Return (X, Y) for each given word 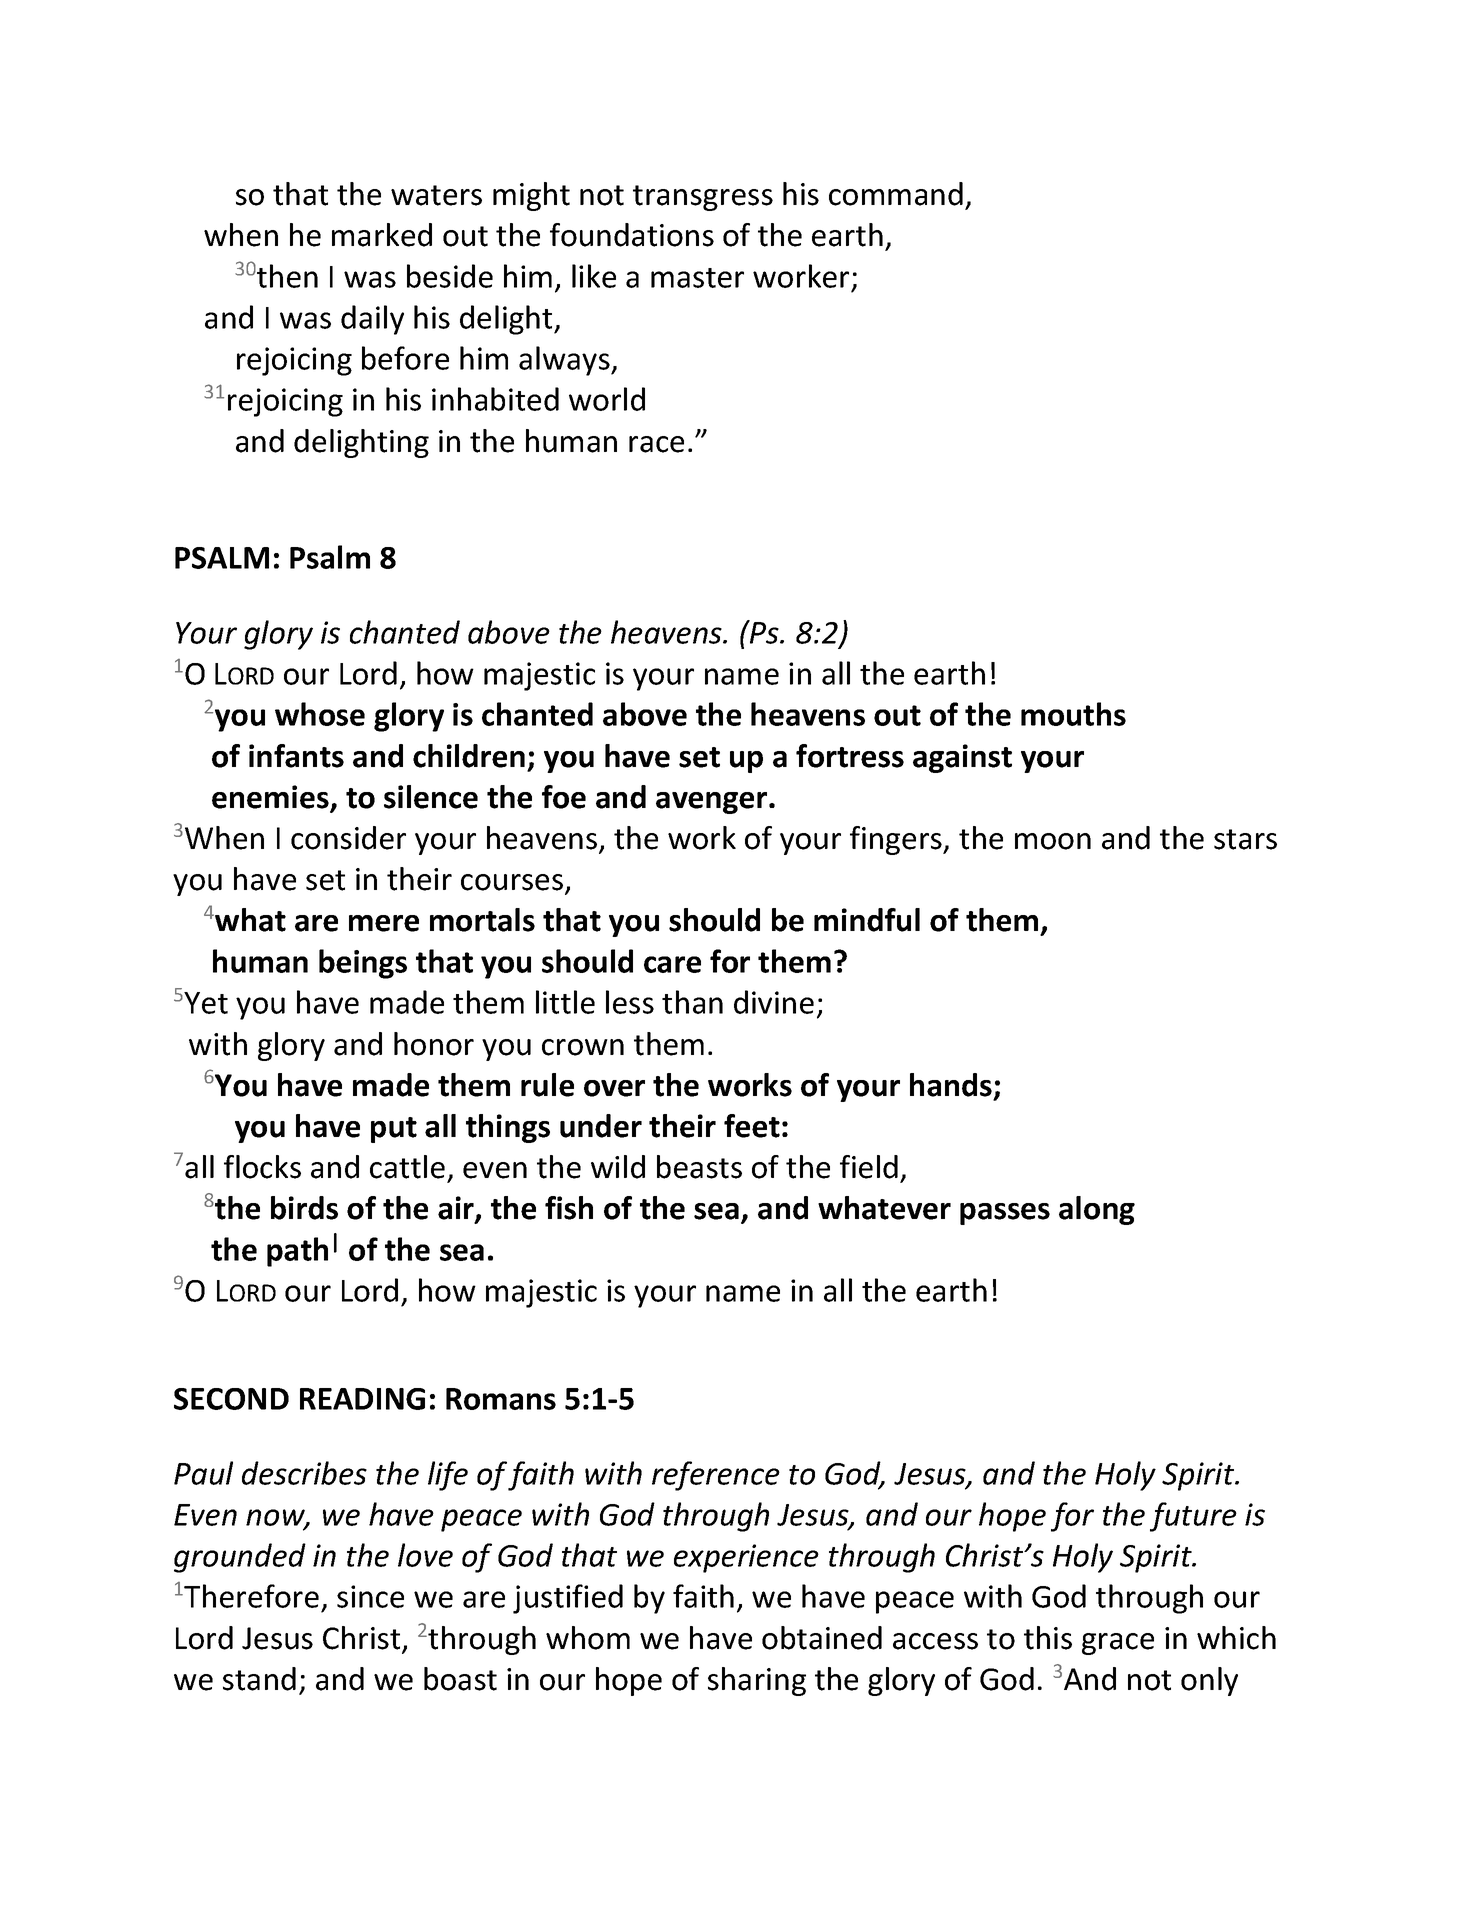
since (370, 1596)
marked (382, 235)
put (394, 1130)
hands (951, 1085)
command (896, 194)
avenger (713, 803)
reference (716, 1476)
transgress (703, 198)
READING (362, 1399)
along (1097, 1210)
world (607, 399)
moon (1053, 841)
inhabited (495, 399)
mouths (1073, 714)
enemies (271, 798)
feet (752, 1126)
